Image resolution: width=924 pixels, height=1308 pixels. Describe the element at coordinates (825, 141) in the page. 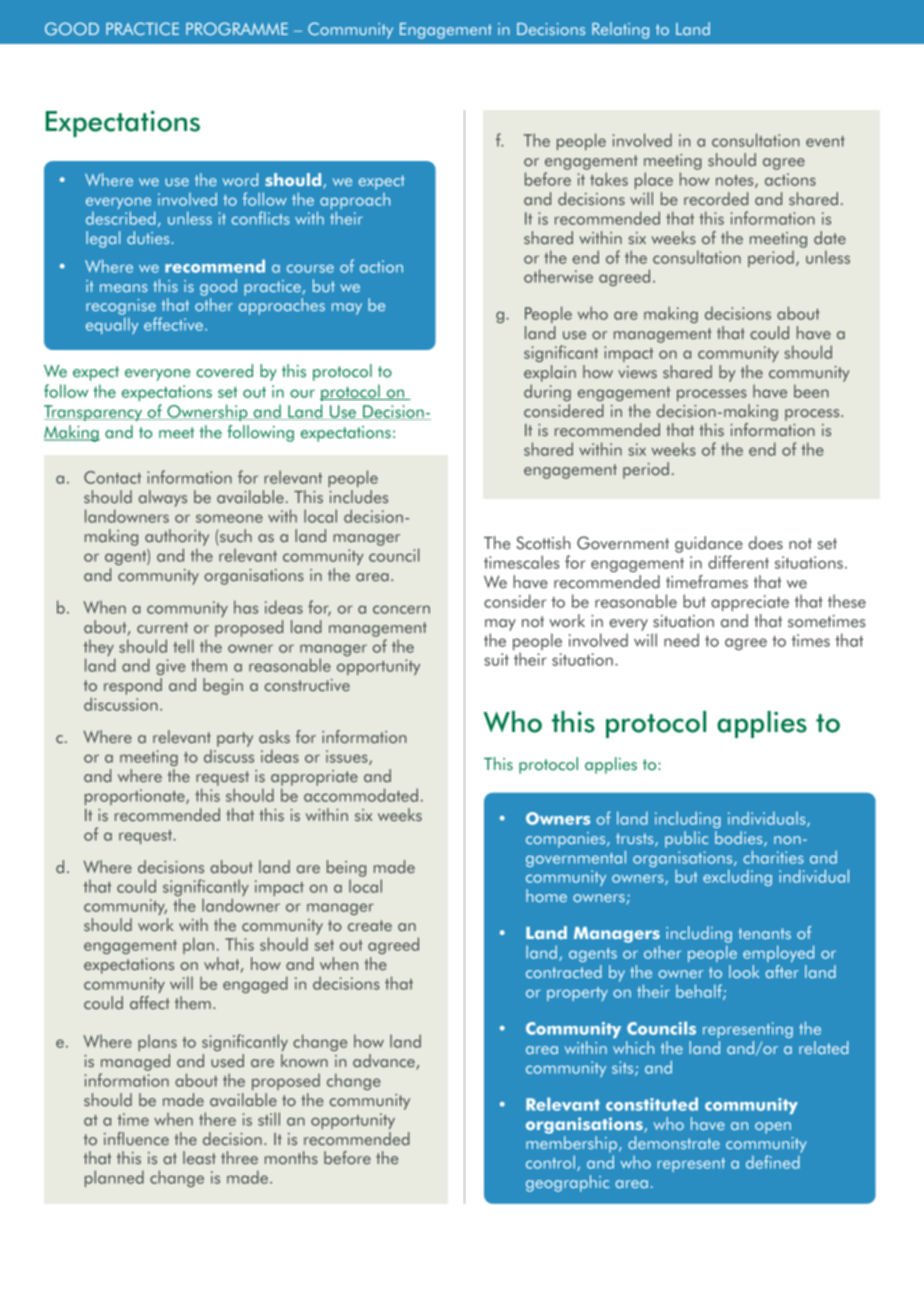

I see `event` at that location.
